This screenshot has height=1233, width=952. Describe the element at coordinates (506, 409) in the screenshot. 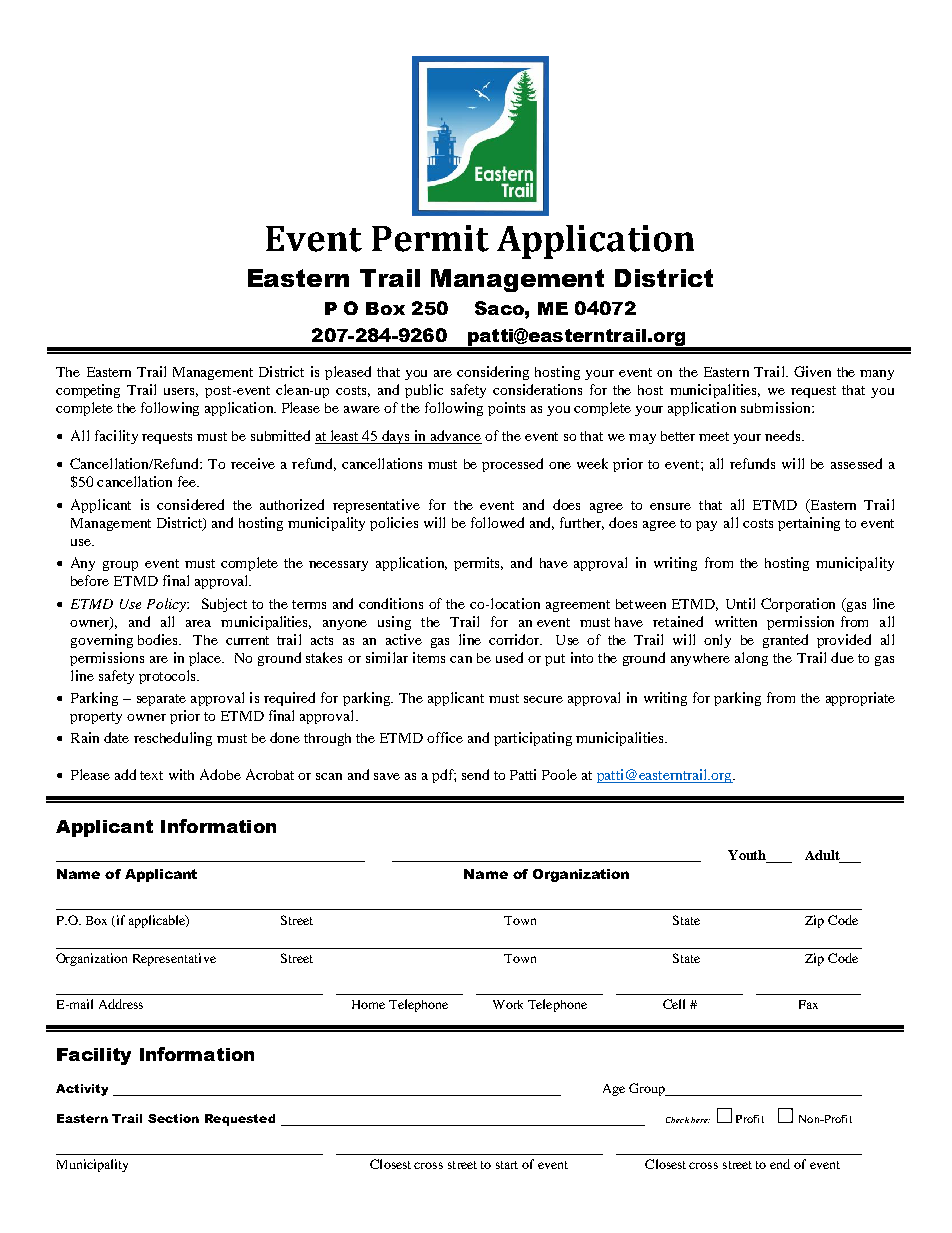

I see `points` at that location.
